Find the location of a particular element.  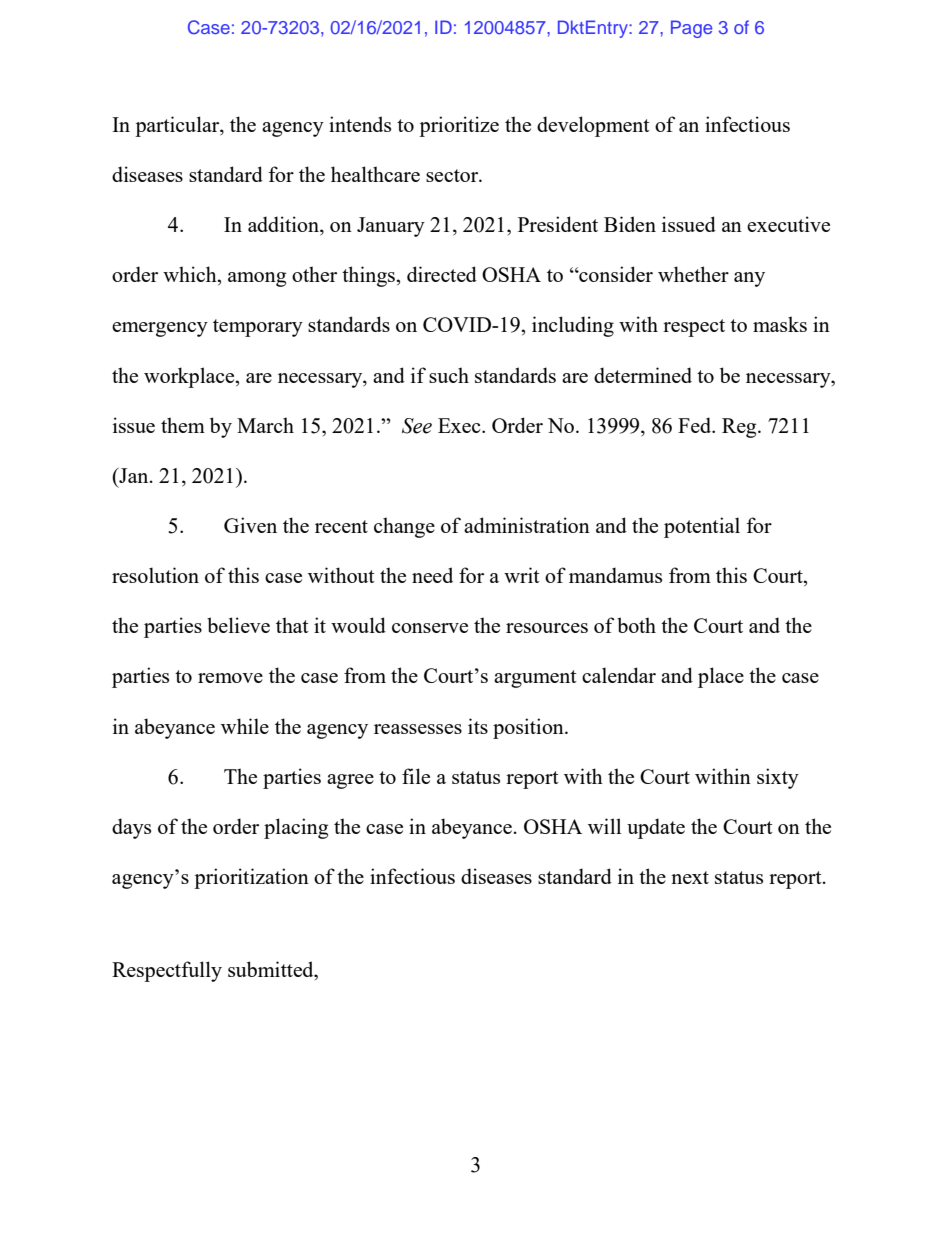

intends is located at coordinates (360, 124).
